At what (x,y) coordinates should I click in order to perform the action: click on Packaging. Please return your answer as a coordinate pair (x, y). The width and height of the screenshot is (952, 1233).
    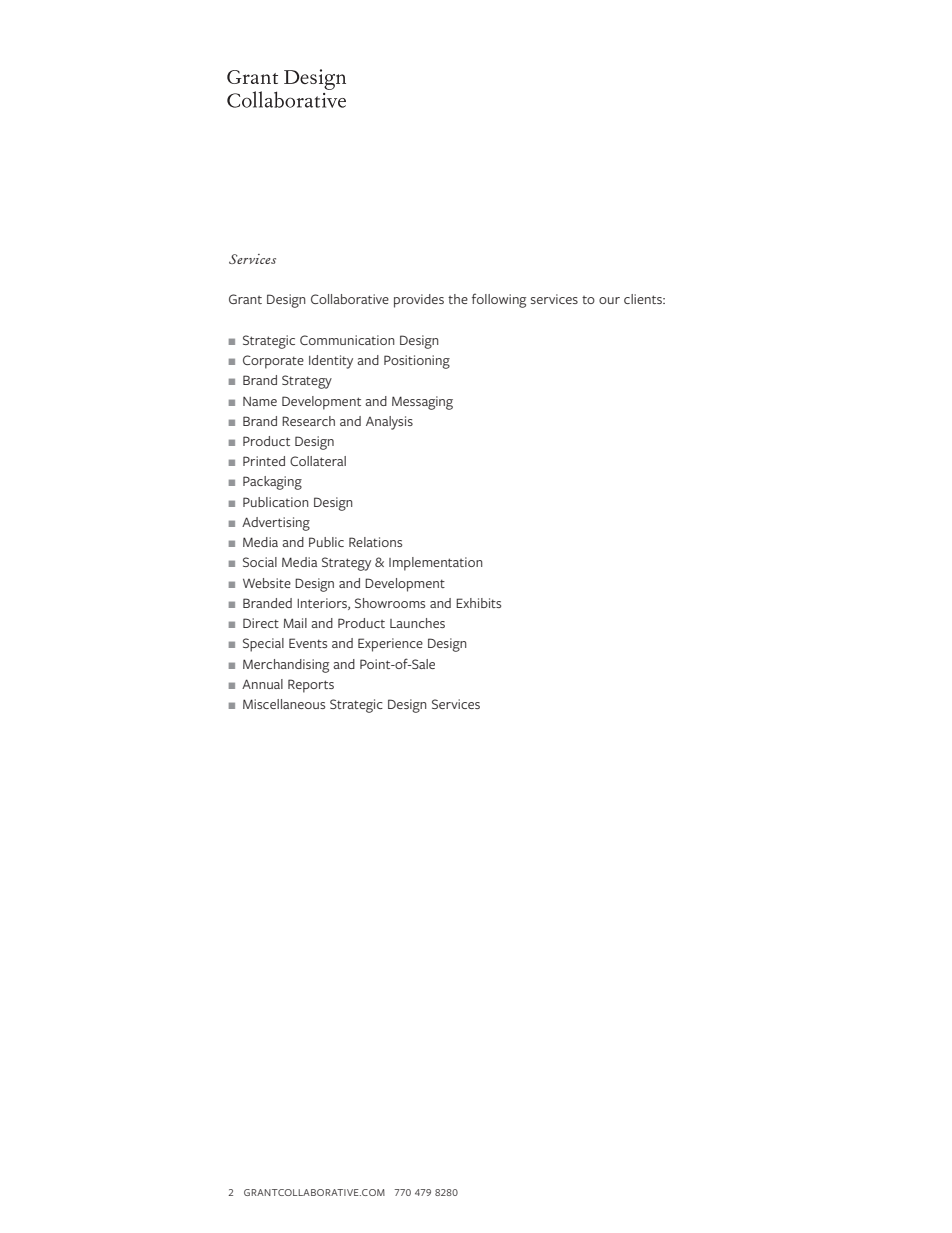
    Looking at the image, I should click on (272, 483).
